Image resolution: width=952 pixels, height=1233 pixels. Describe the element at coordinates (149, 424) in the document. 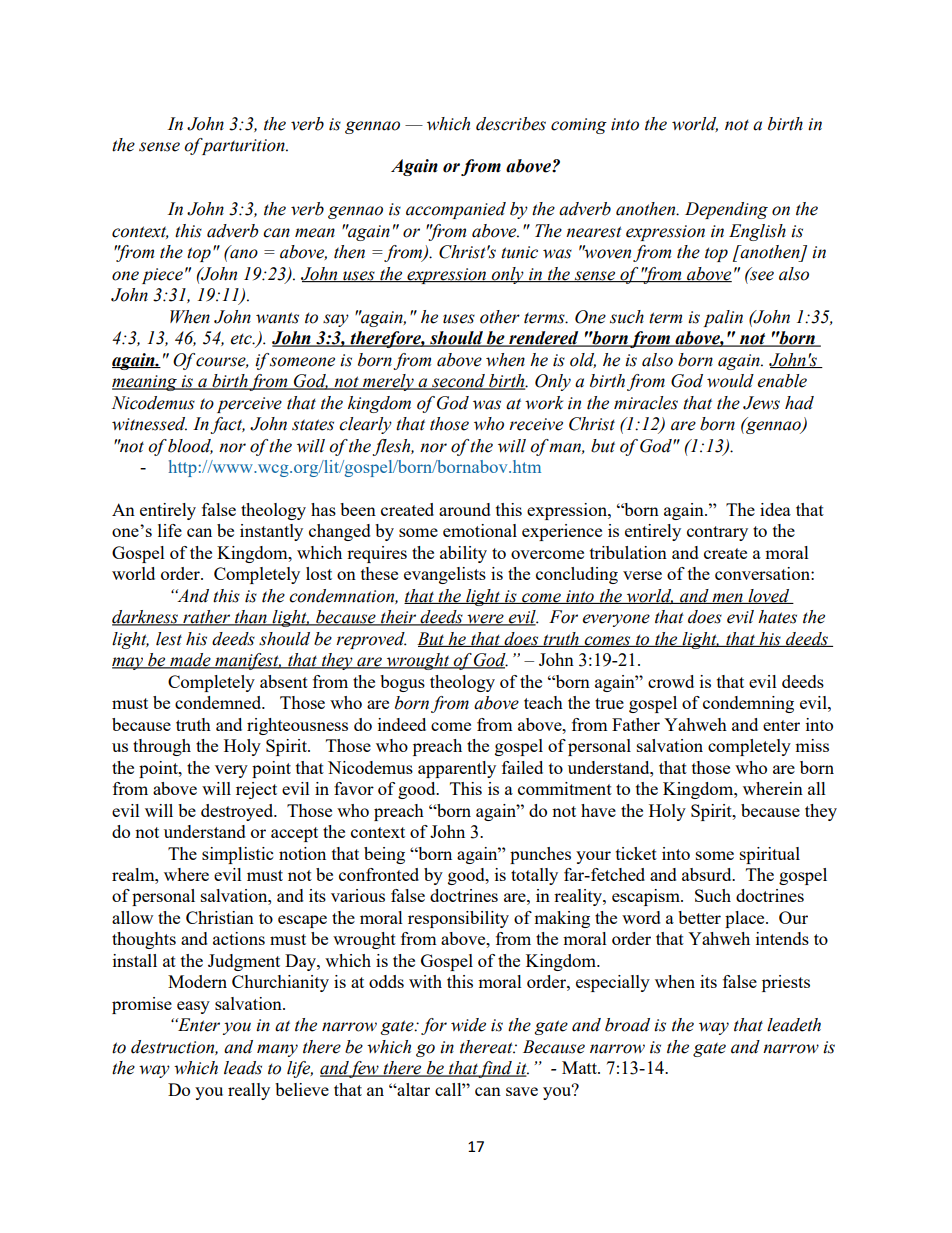

I see `witnessed` at that location.
